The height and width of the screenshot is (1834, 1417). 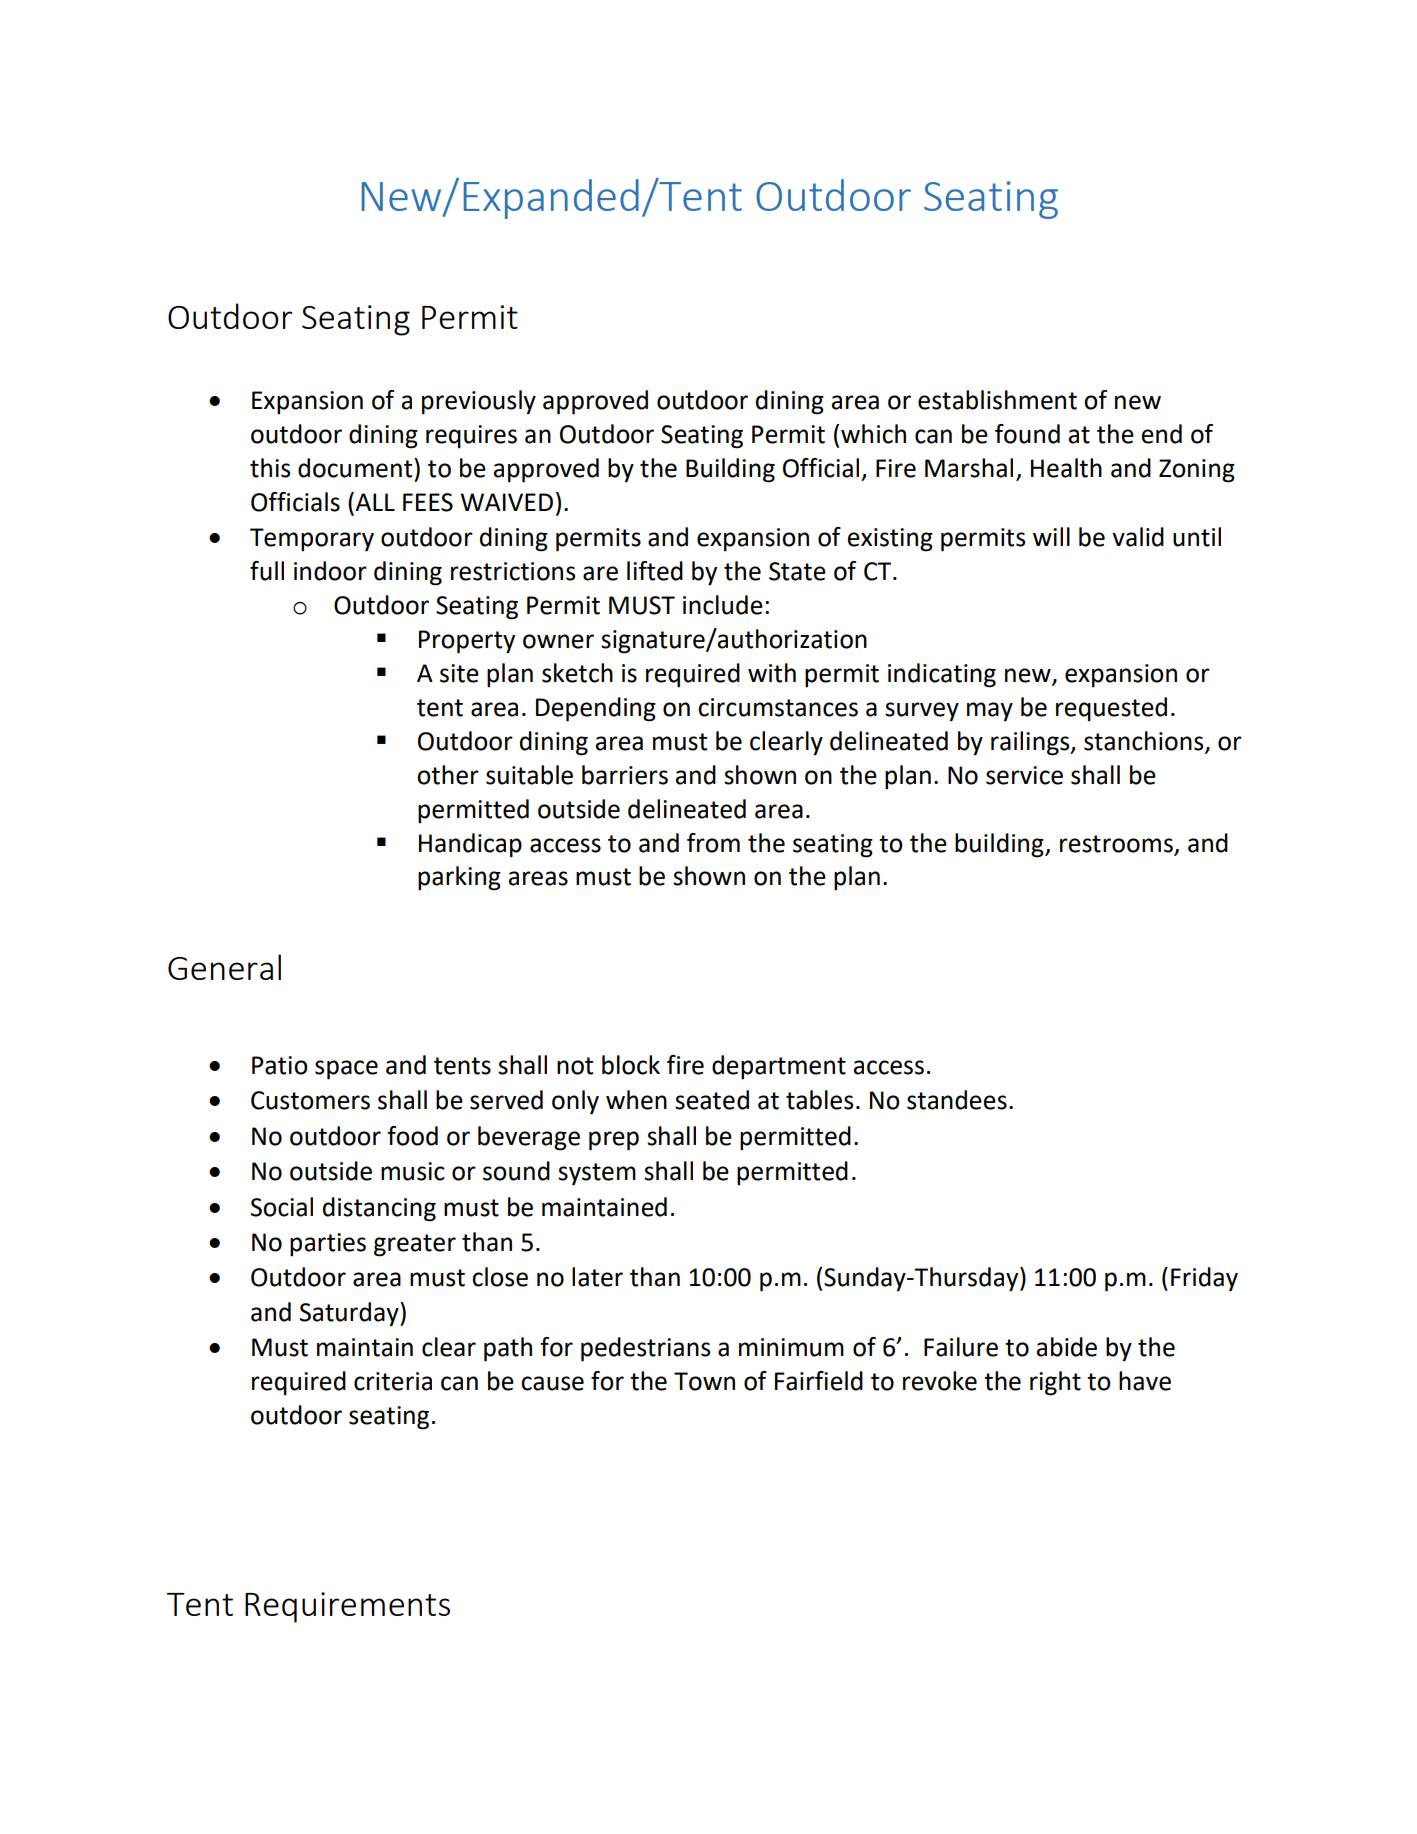 I want to click on Requirements, so click(x=347, y=1607).
